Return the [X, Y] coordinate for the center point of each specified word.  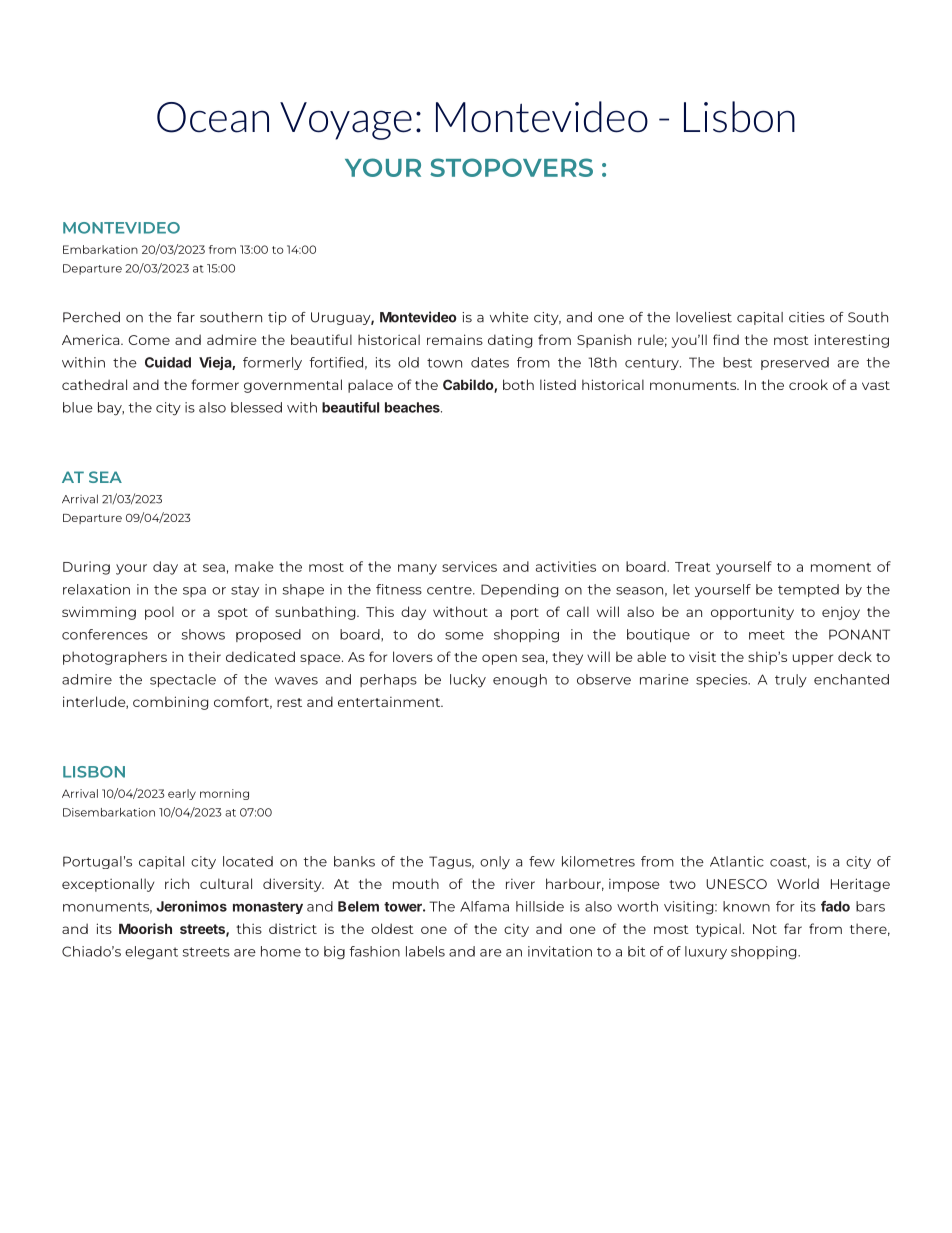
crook [808, 384]
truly [791, 681]
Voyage [346, 121]
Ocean [213, 117]
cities [807, 317]
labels [425, 951]
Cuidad [168, 362]
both [518, 384]
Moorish [145, 928]
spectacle [183, 680]
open [499, 659]
